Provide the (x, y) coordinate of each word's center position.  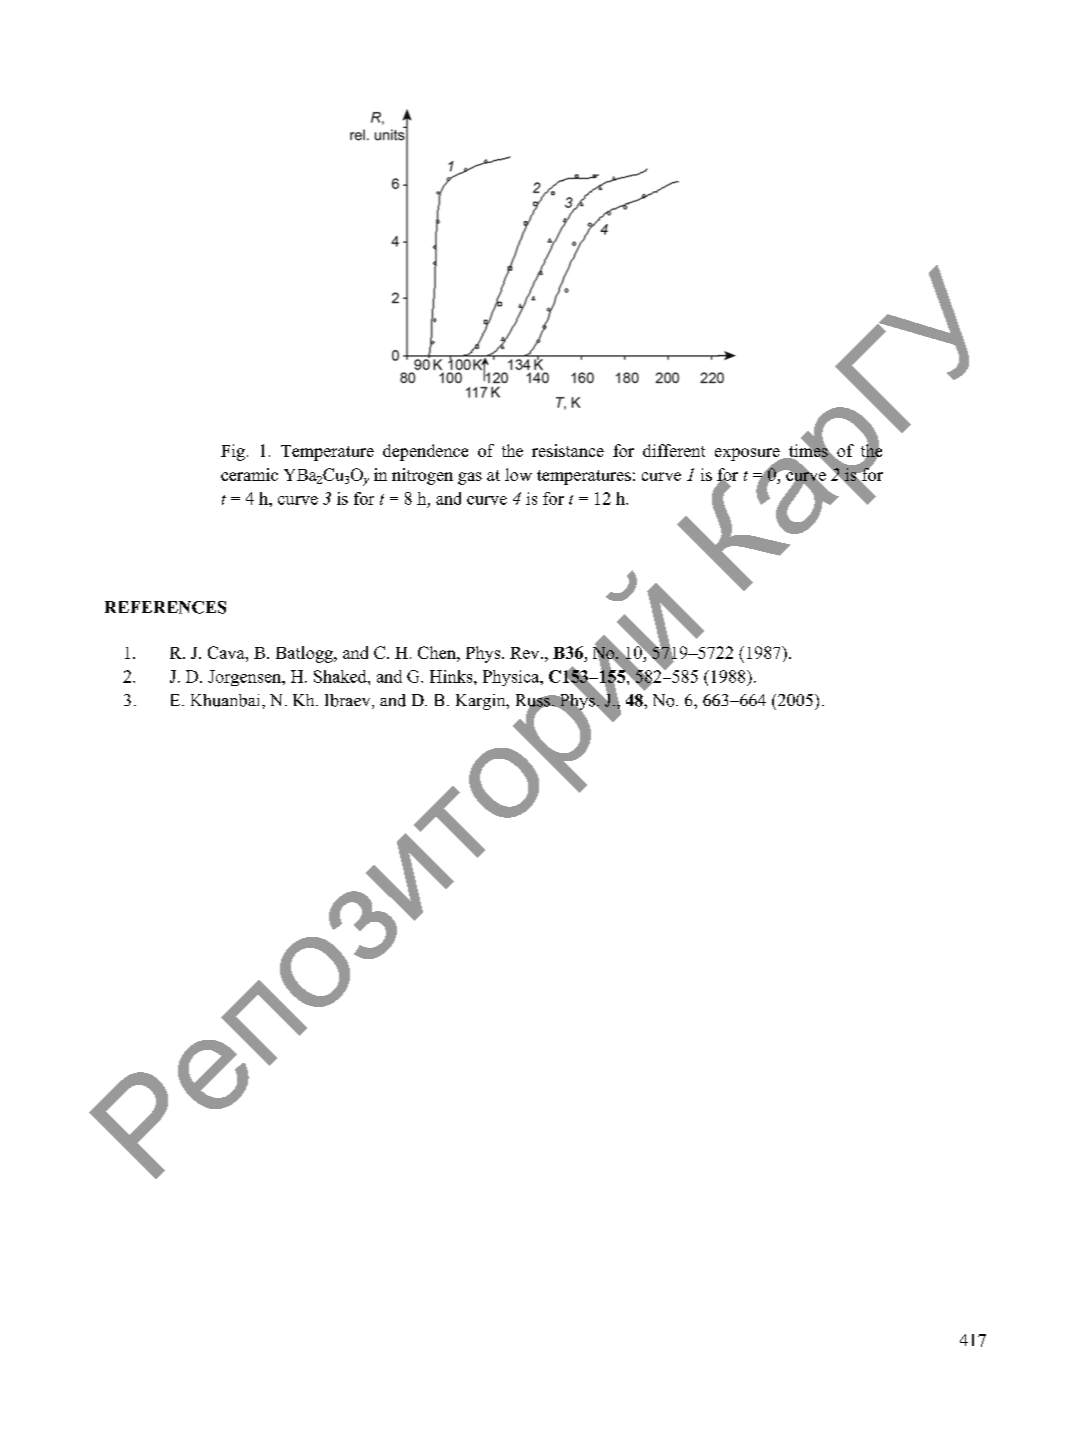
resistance (568, 450)
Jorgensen (246, 678)
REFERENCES (165, 607)
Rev (526, 653)
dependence (425, 452)
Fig (233, 452)
